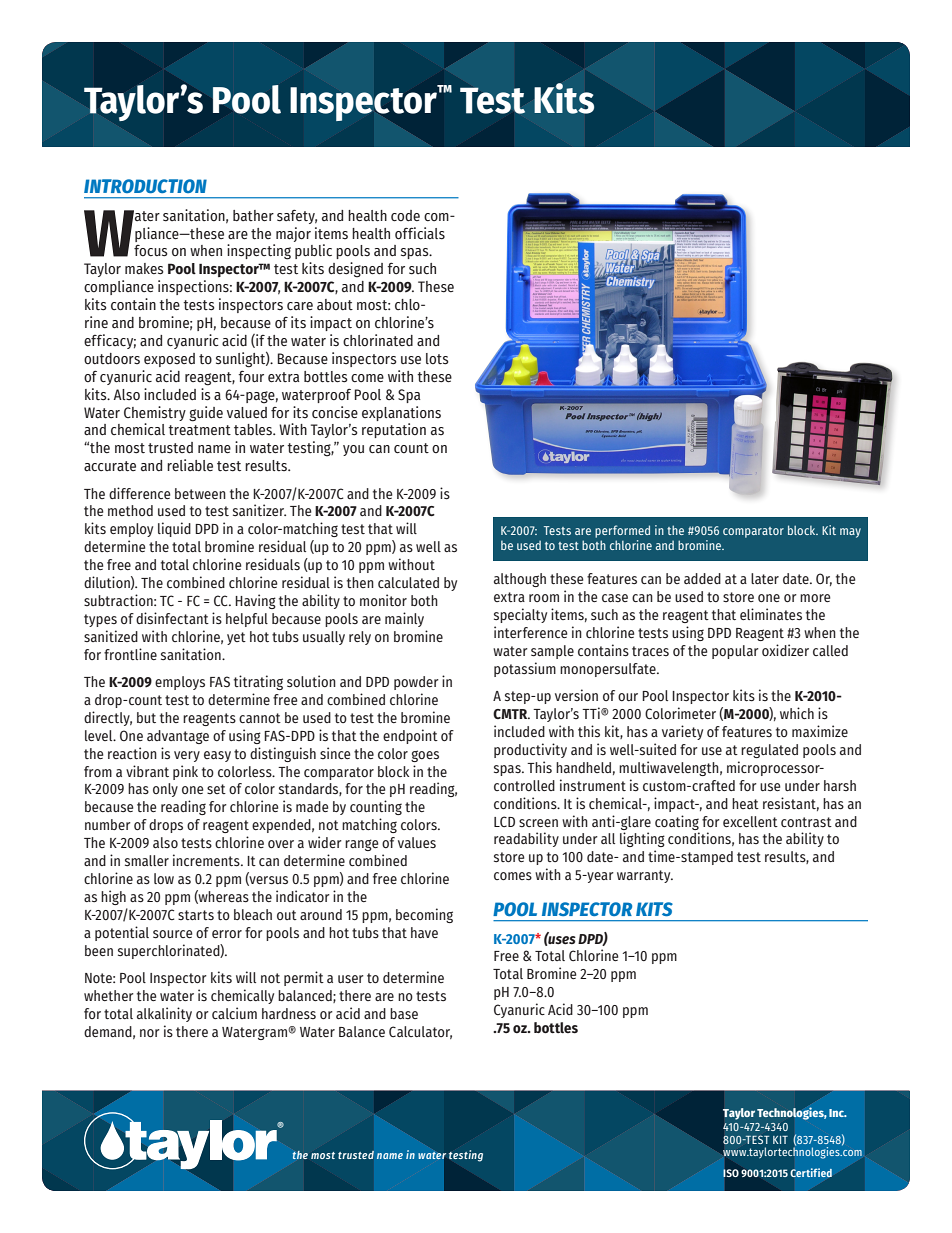  What do you see at coordinates (405, 216) in the image?
I see `code` at bounding box center [405, 216].
